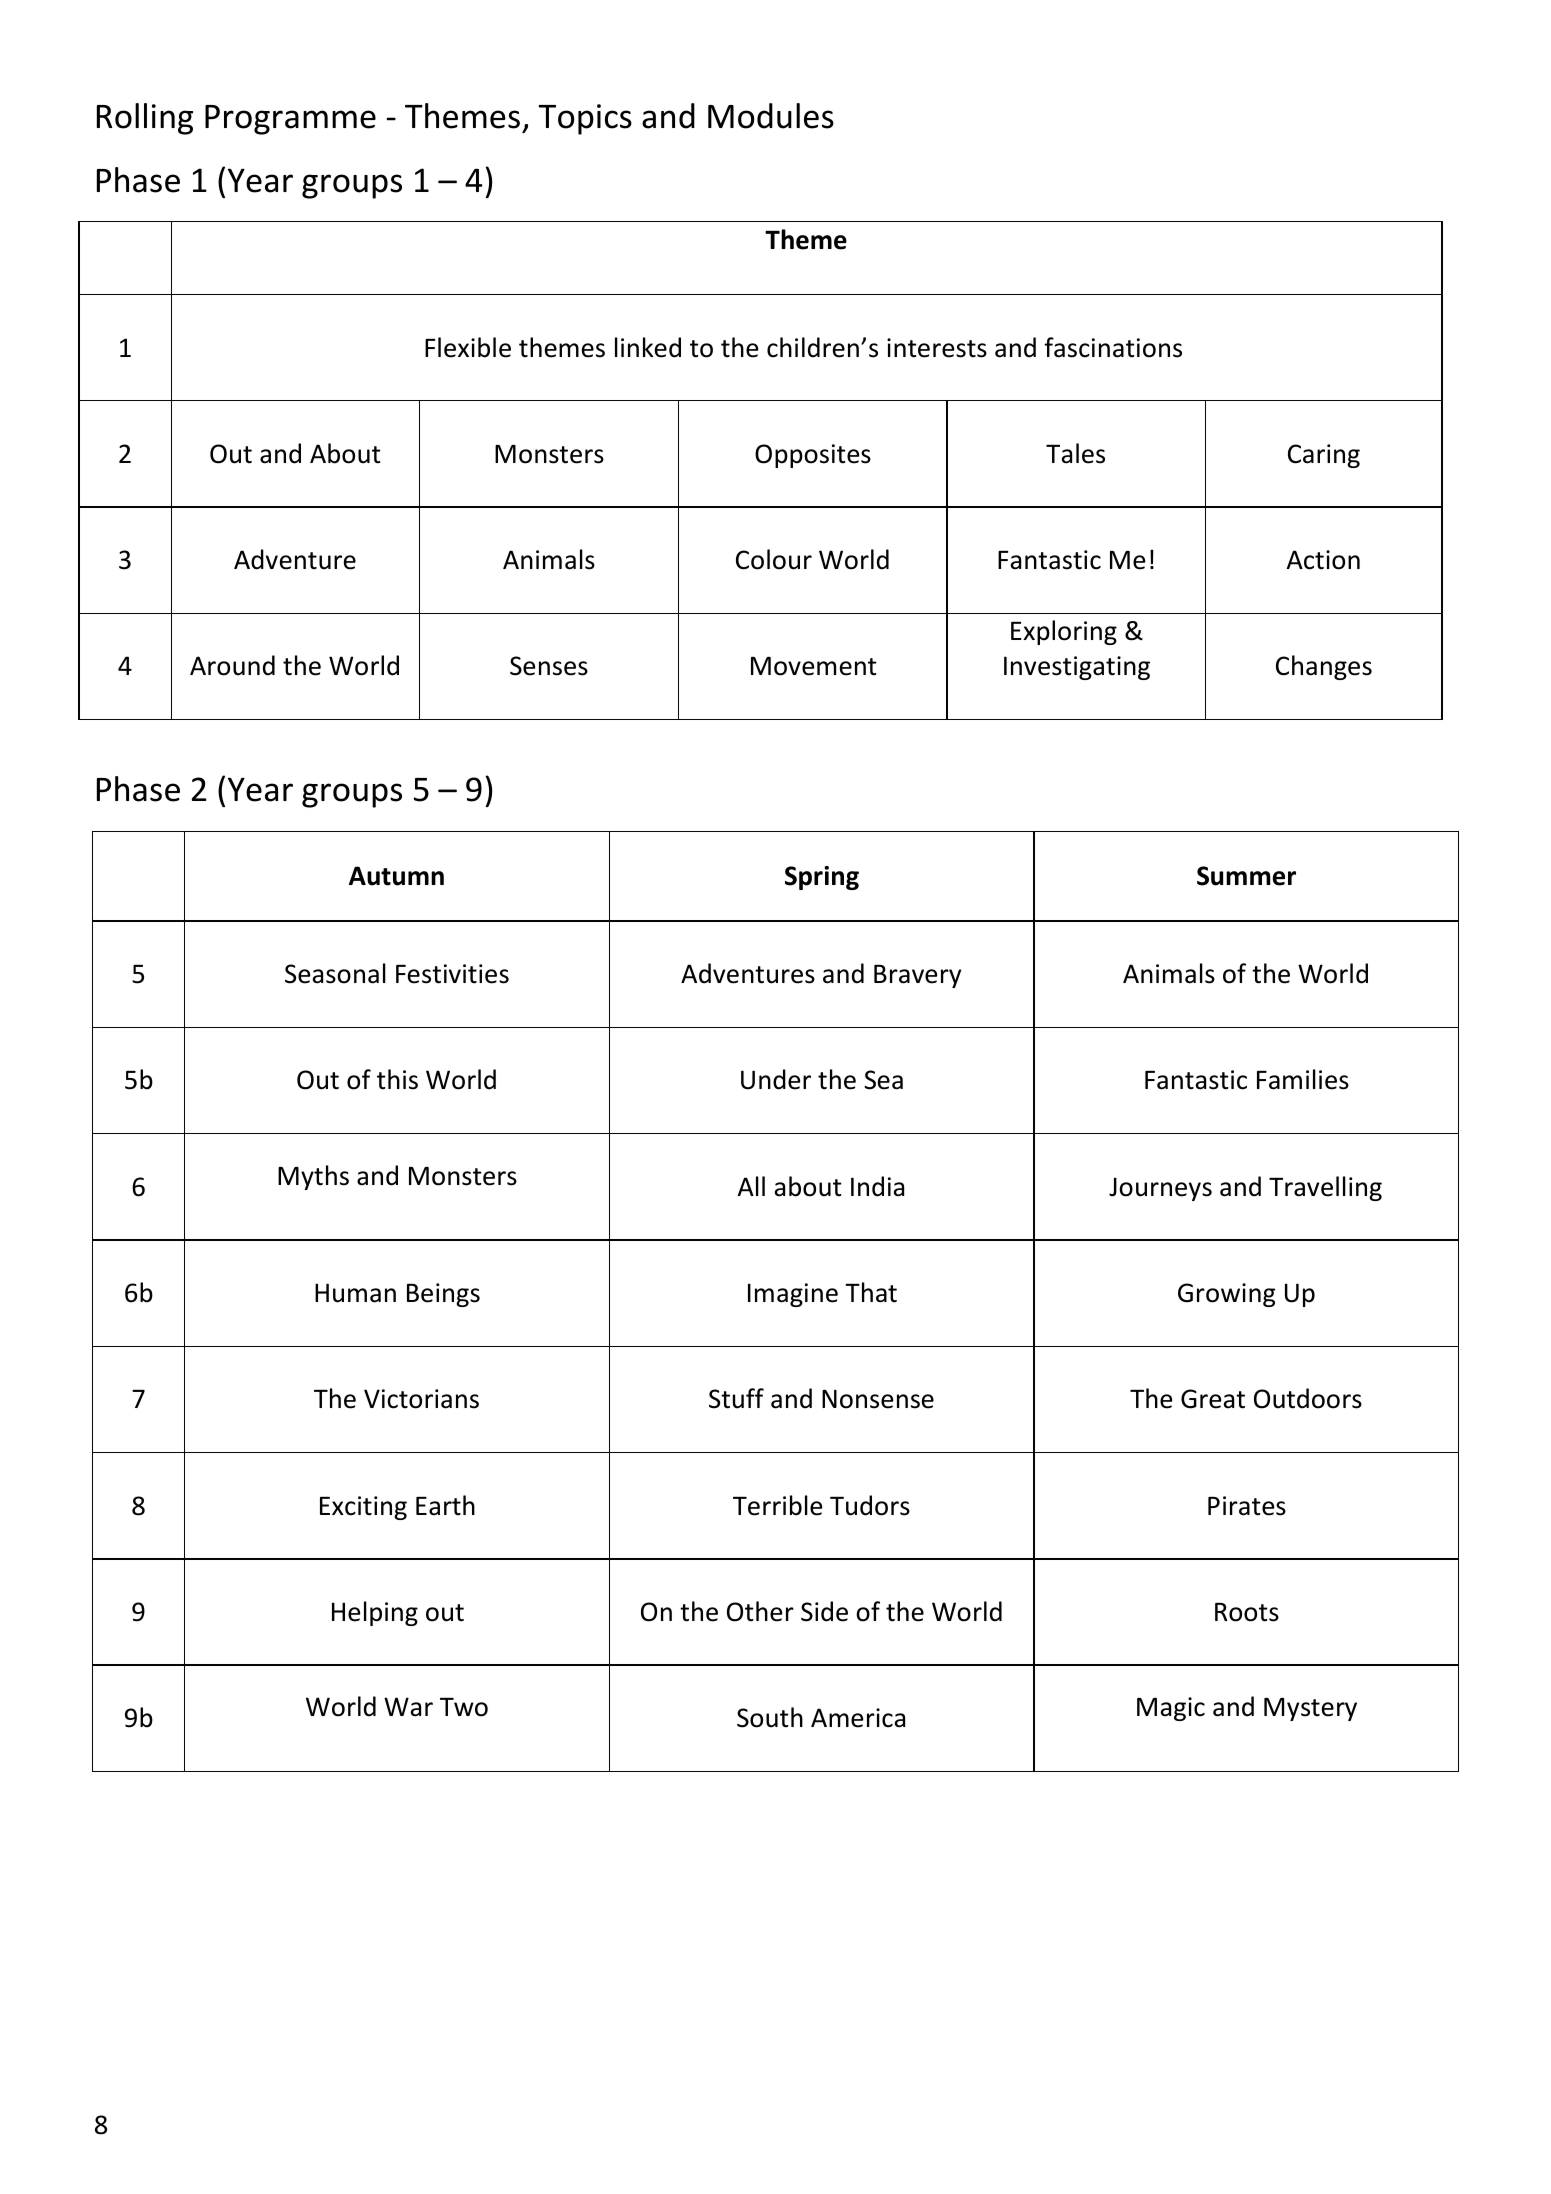 The image size is (1551, 2194). What do you see at coordinates (774, 559) in the image?
I see `Colour` at bounding box center [774, 559].
